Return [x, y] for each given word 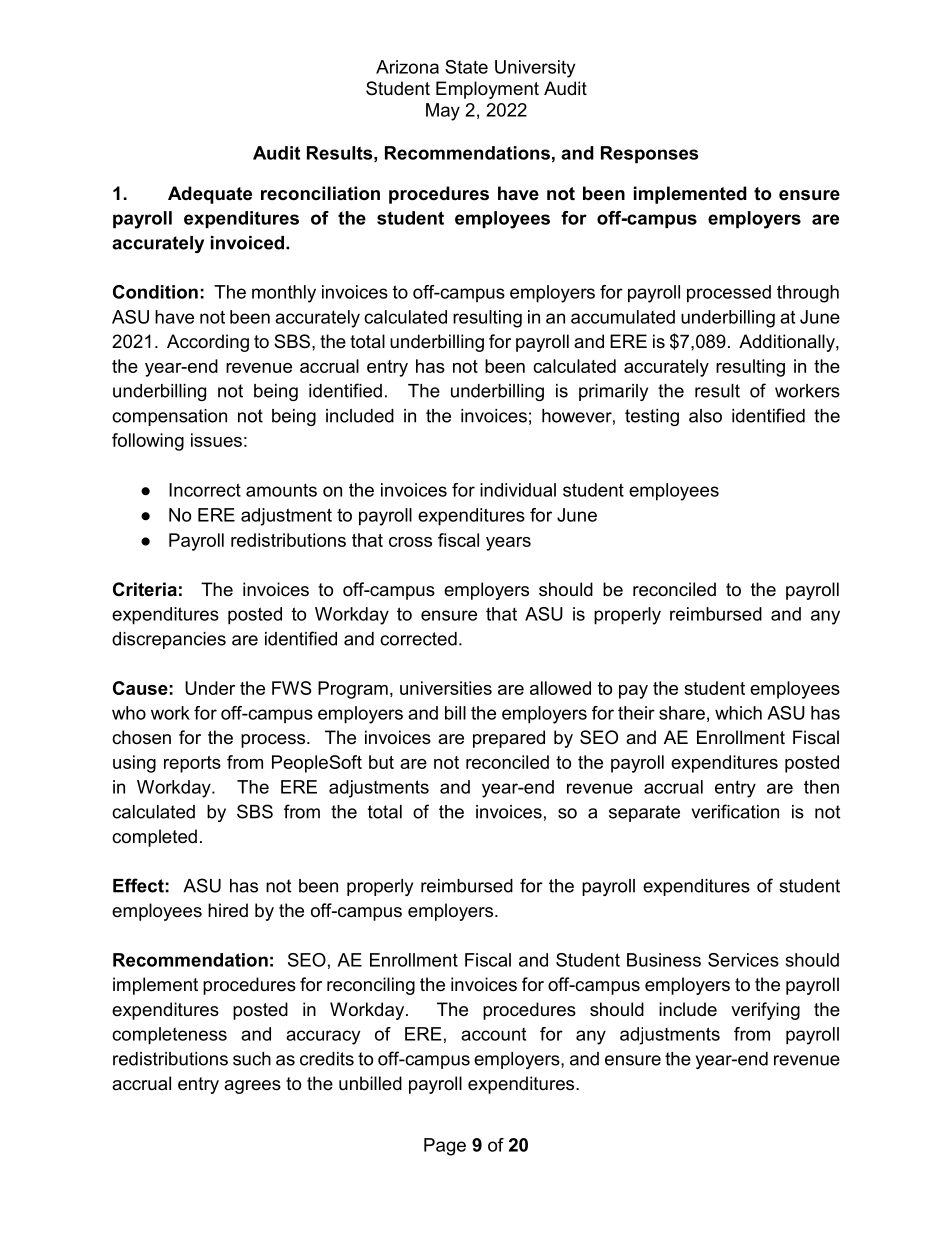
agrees [252, 1087]
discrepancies [169, 640]
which [738, 713]
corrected [418, 639]
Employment [487, 90]
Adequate [210, 195]
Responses [650, 154]
